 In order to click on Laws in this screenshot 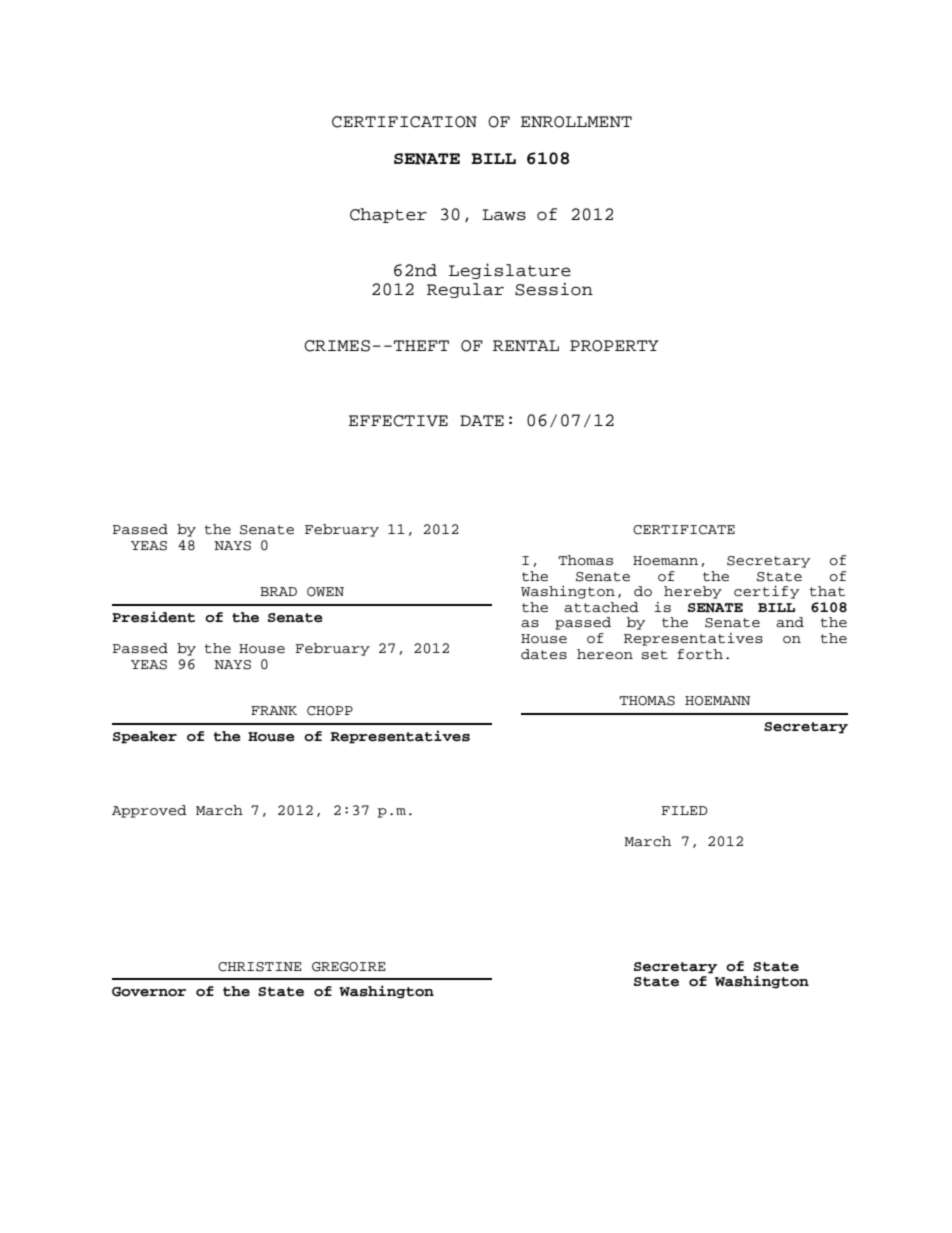, I will do `click(504, 215)`.
